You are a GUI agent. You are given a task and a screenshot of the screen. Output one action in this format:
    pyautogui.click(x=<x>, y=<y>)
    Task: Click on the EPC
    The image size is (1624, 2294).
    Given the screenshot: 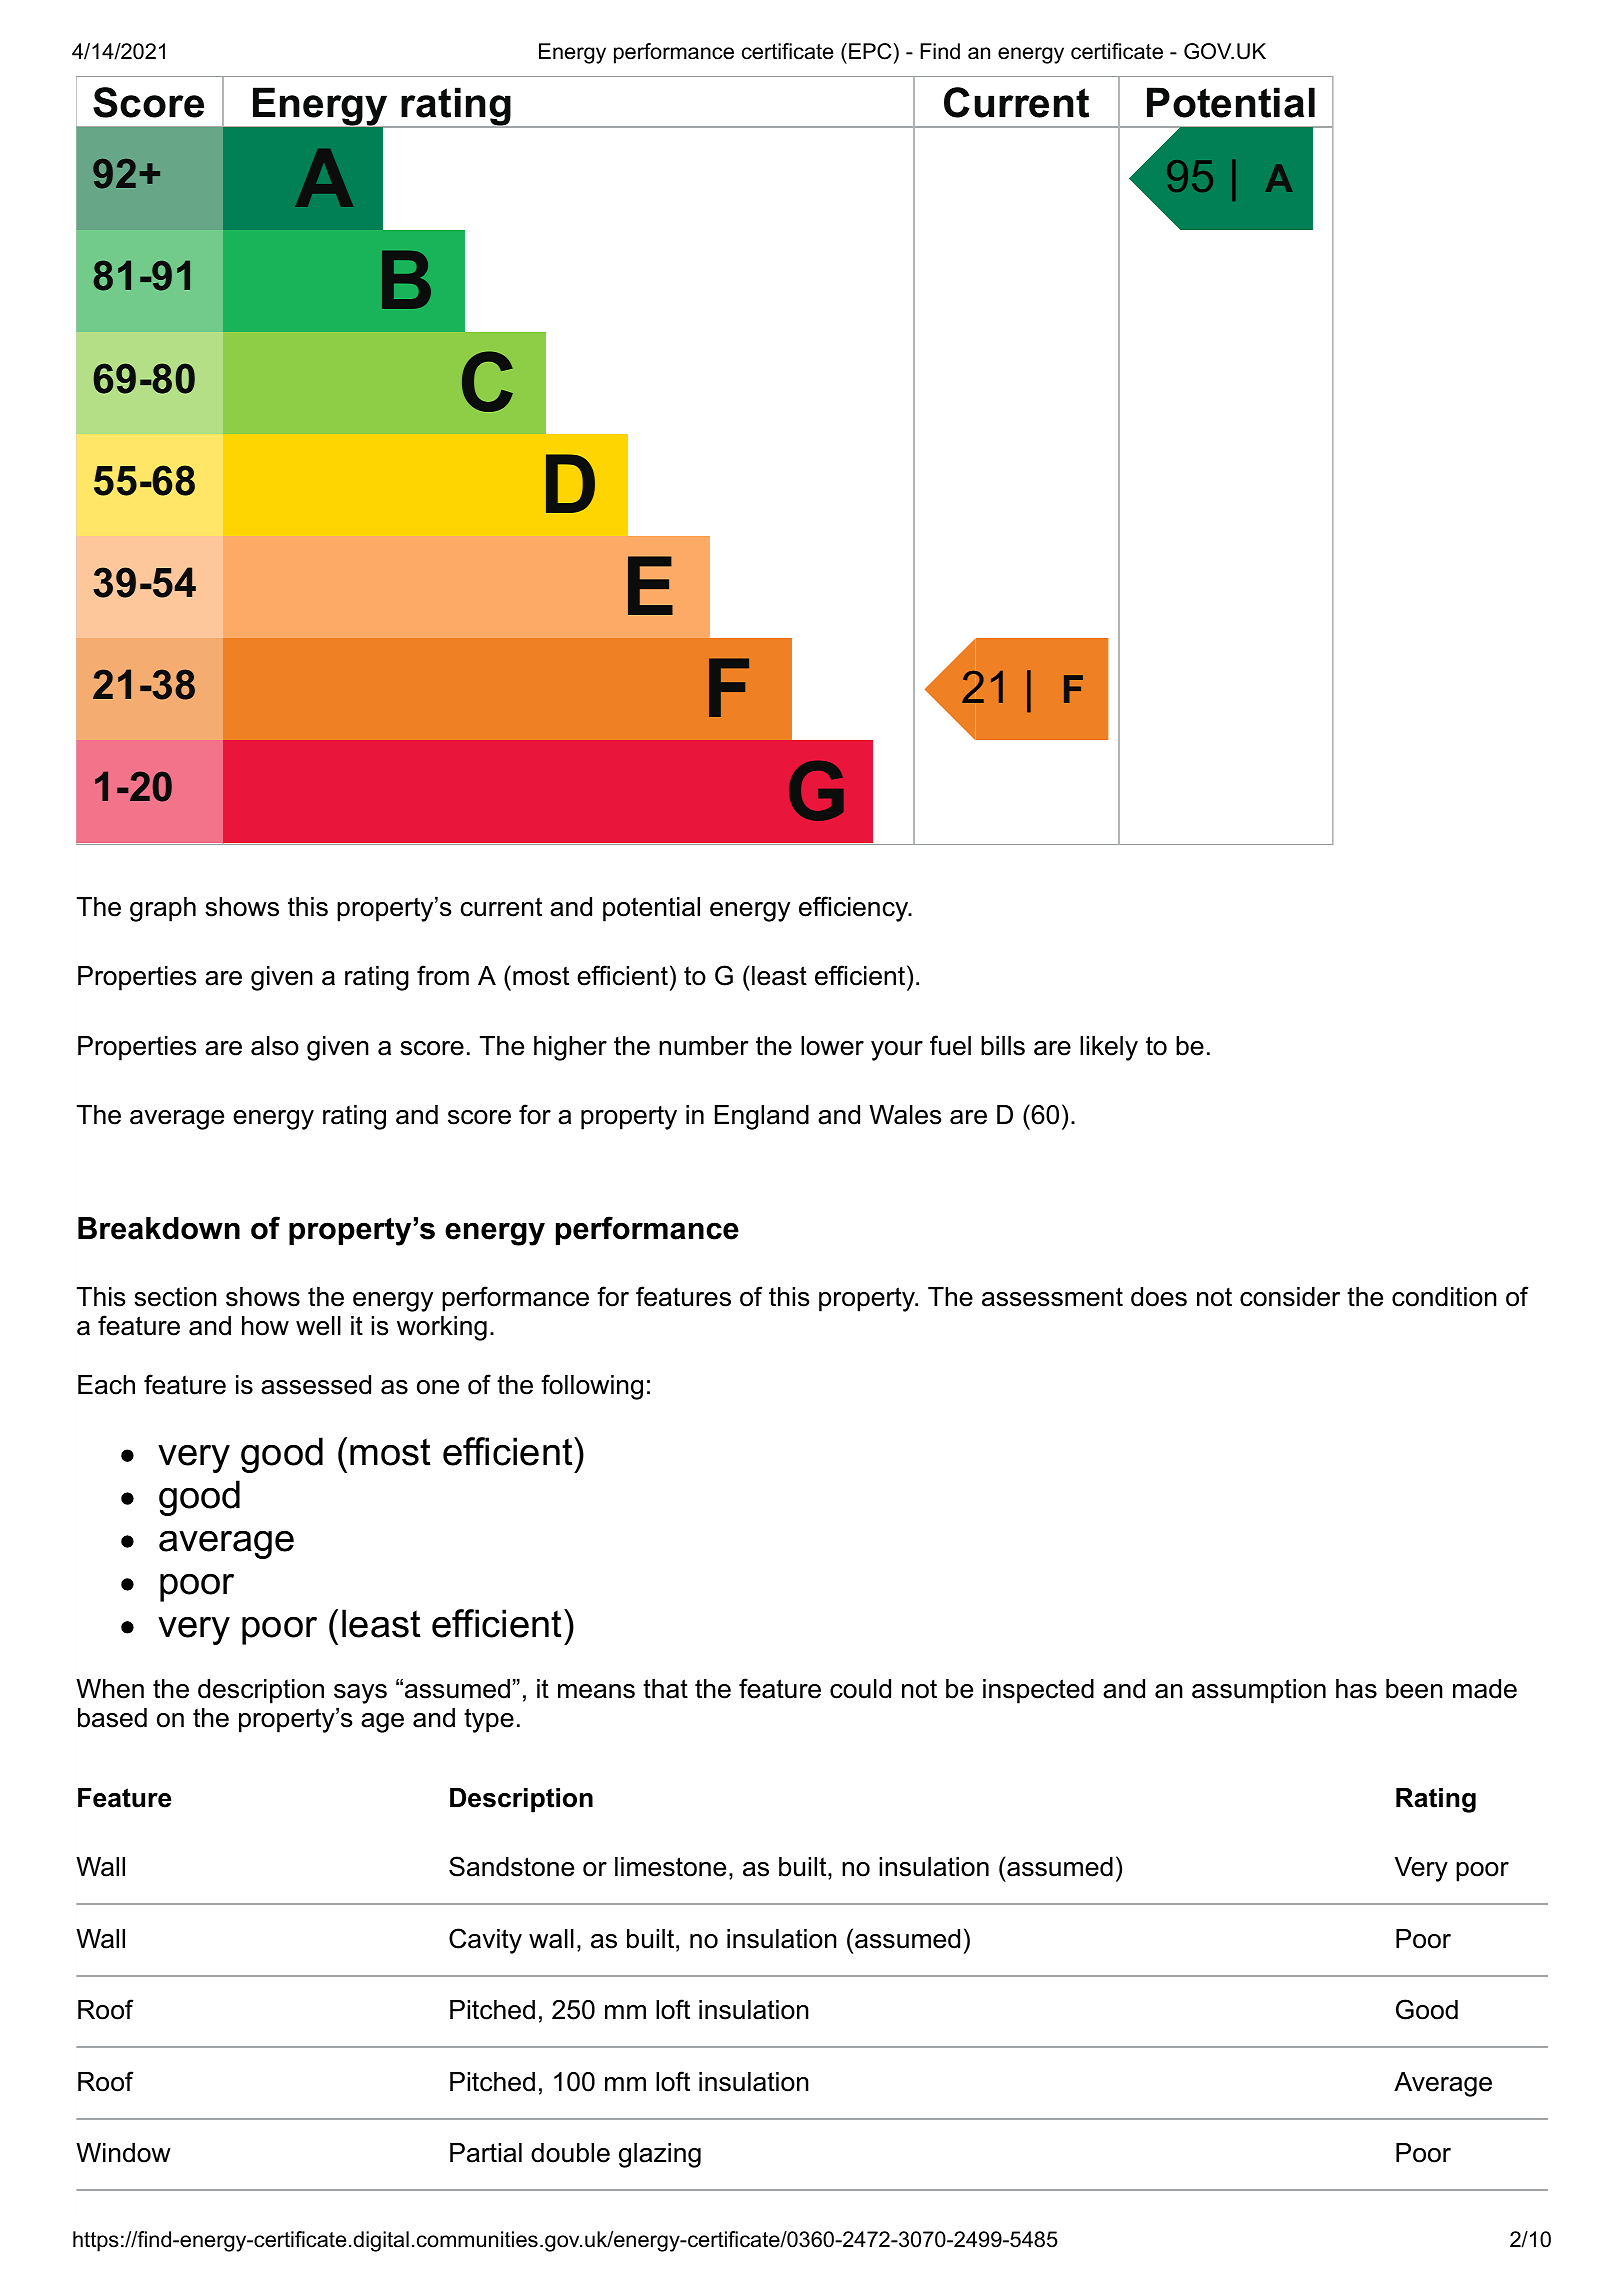 What is the action you would take?
    pyautogui.click(x=870, y=51)
